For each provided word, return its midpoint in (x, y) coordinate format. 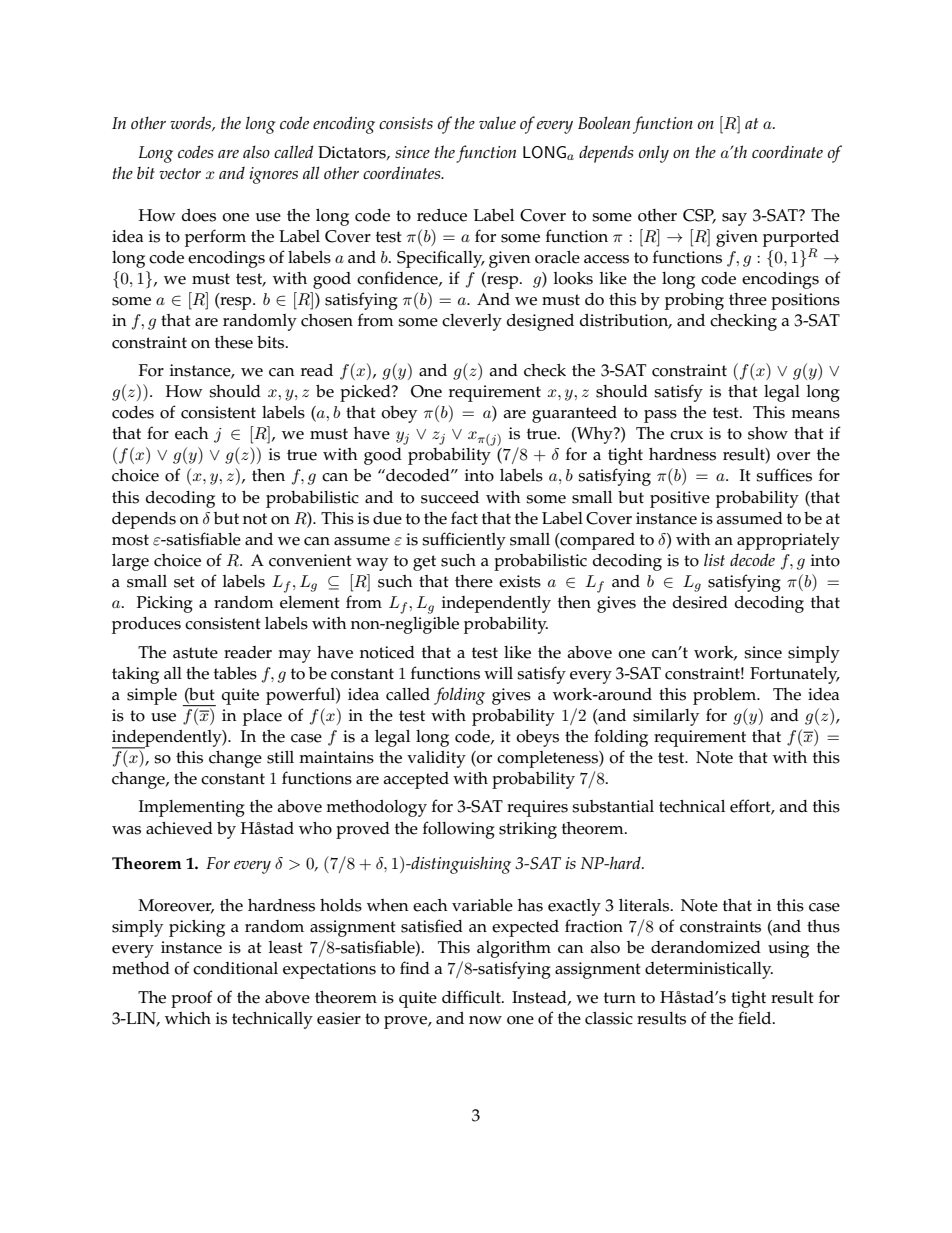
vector (180, 173)
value (497, 122)
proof (192, 999)
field (756, 1018)
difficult (472, 997)
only (654, 154)
